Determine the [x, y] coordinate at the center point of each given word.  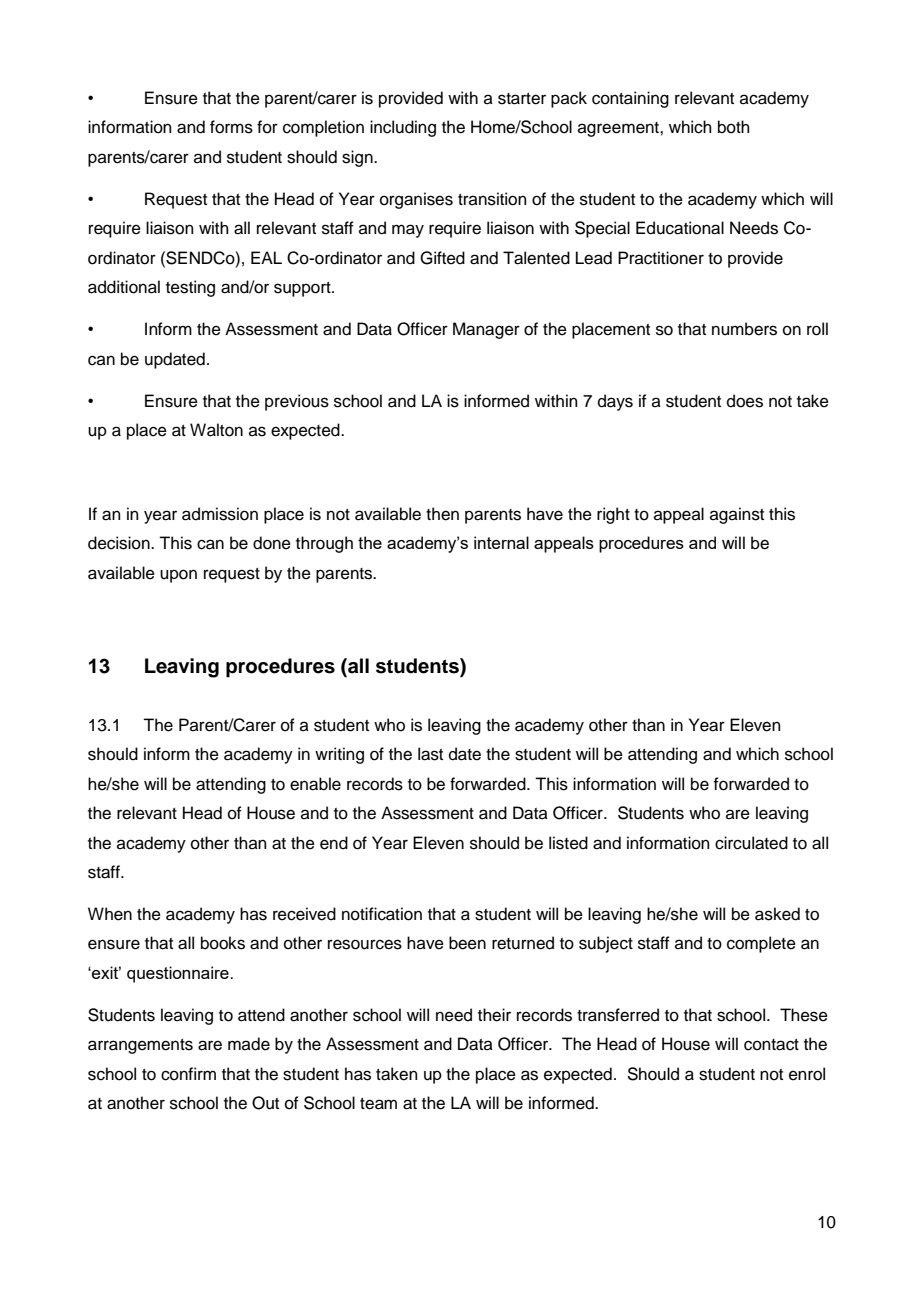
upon [178, 576]
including [403, 128]
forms [231, 127]
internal [501, 542]
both [734, 127]
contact [771, 1045]
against [737, 515]
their [494, 1015]
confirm [188, 1074]
